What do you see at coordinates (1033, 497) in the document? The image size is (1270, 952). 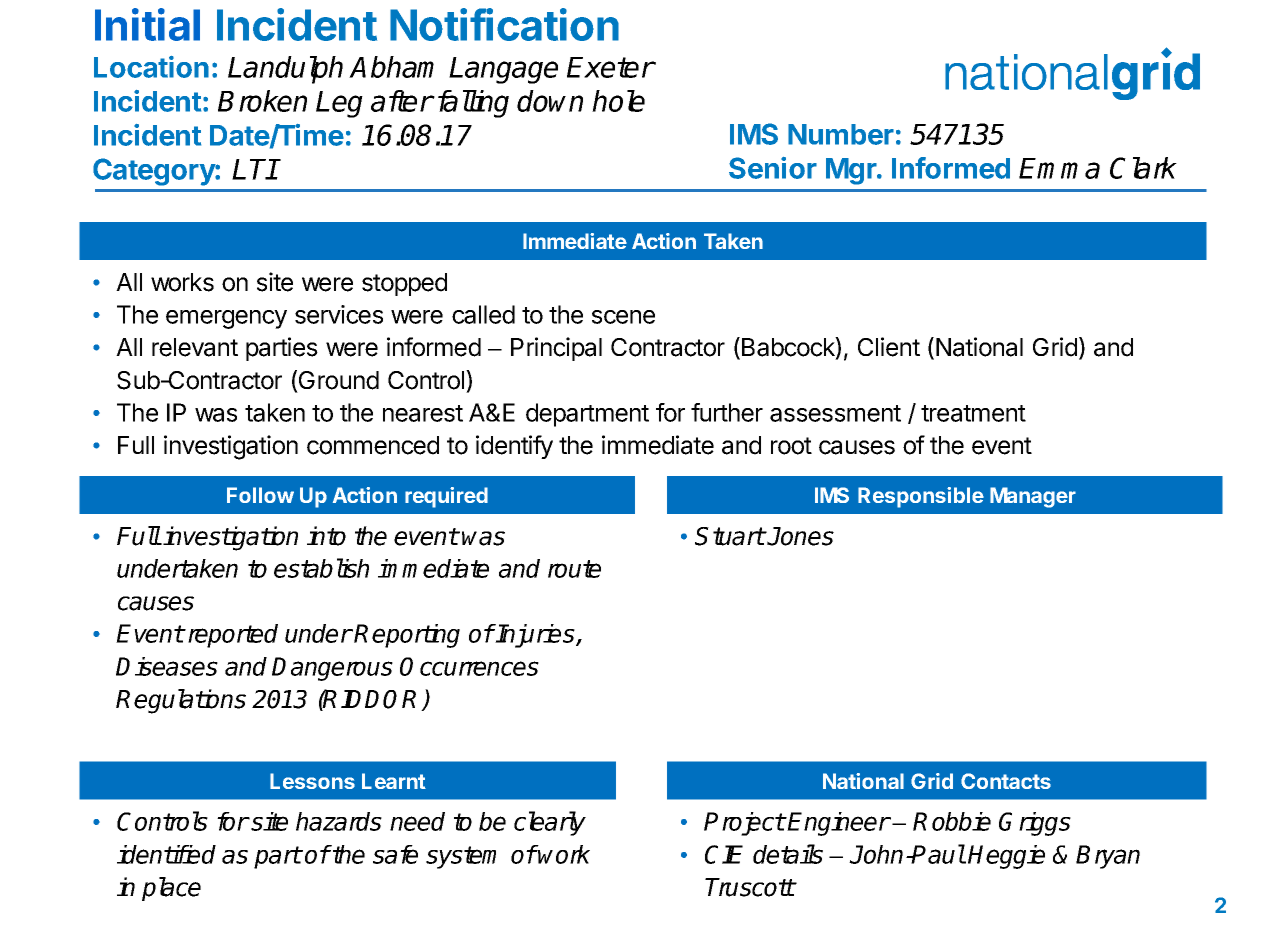 I see `Manager` at bounding box center [1033, 497].
